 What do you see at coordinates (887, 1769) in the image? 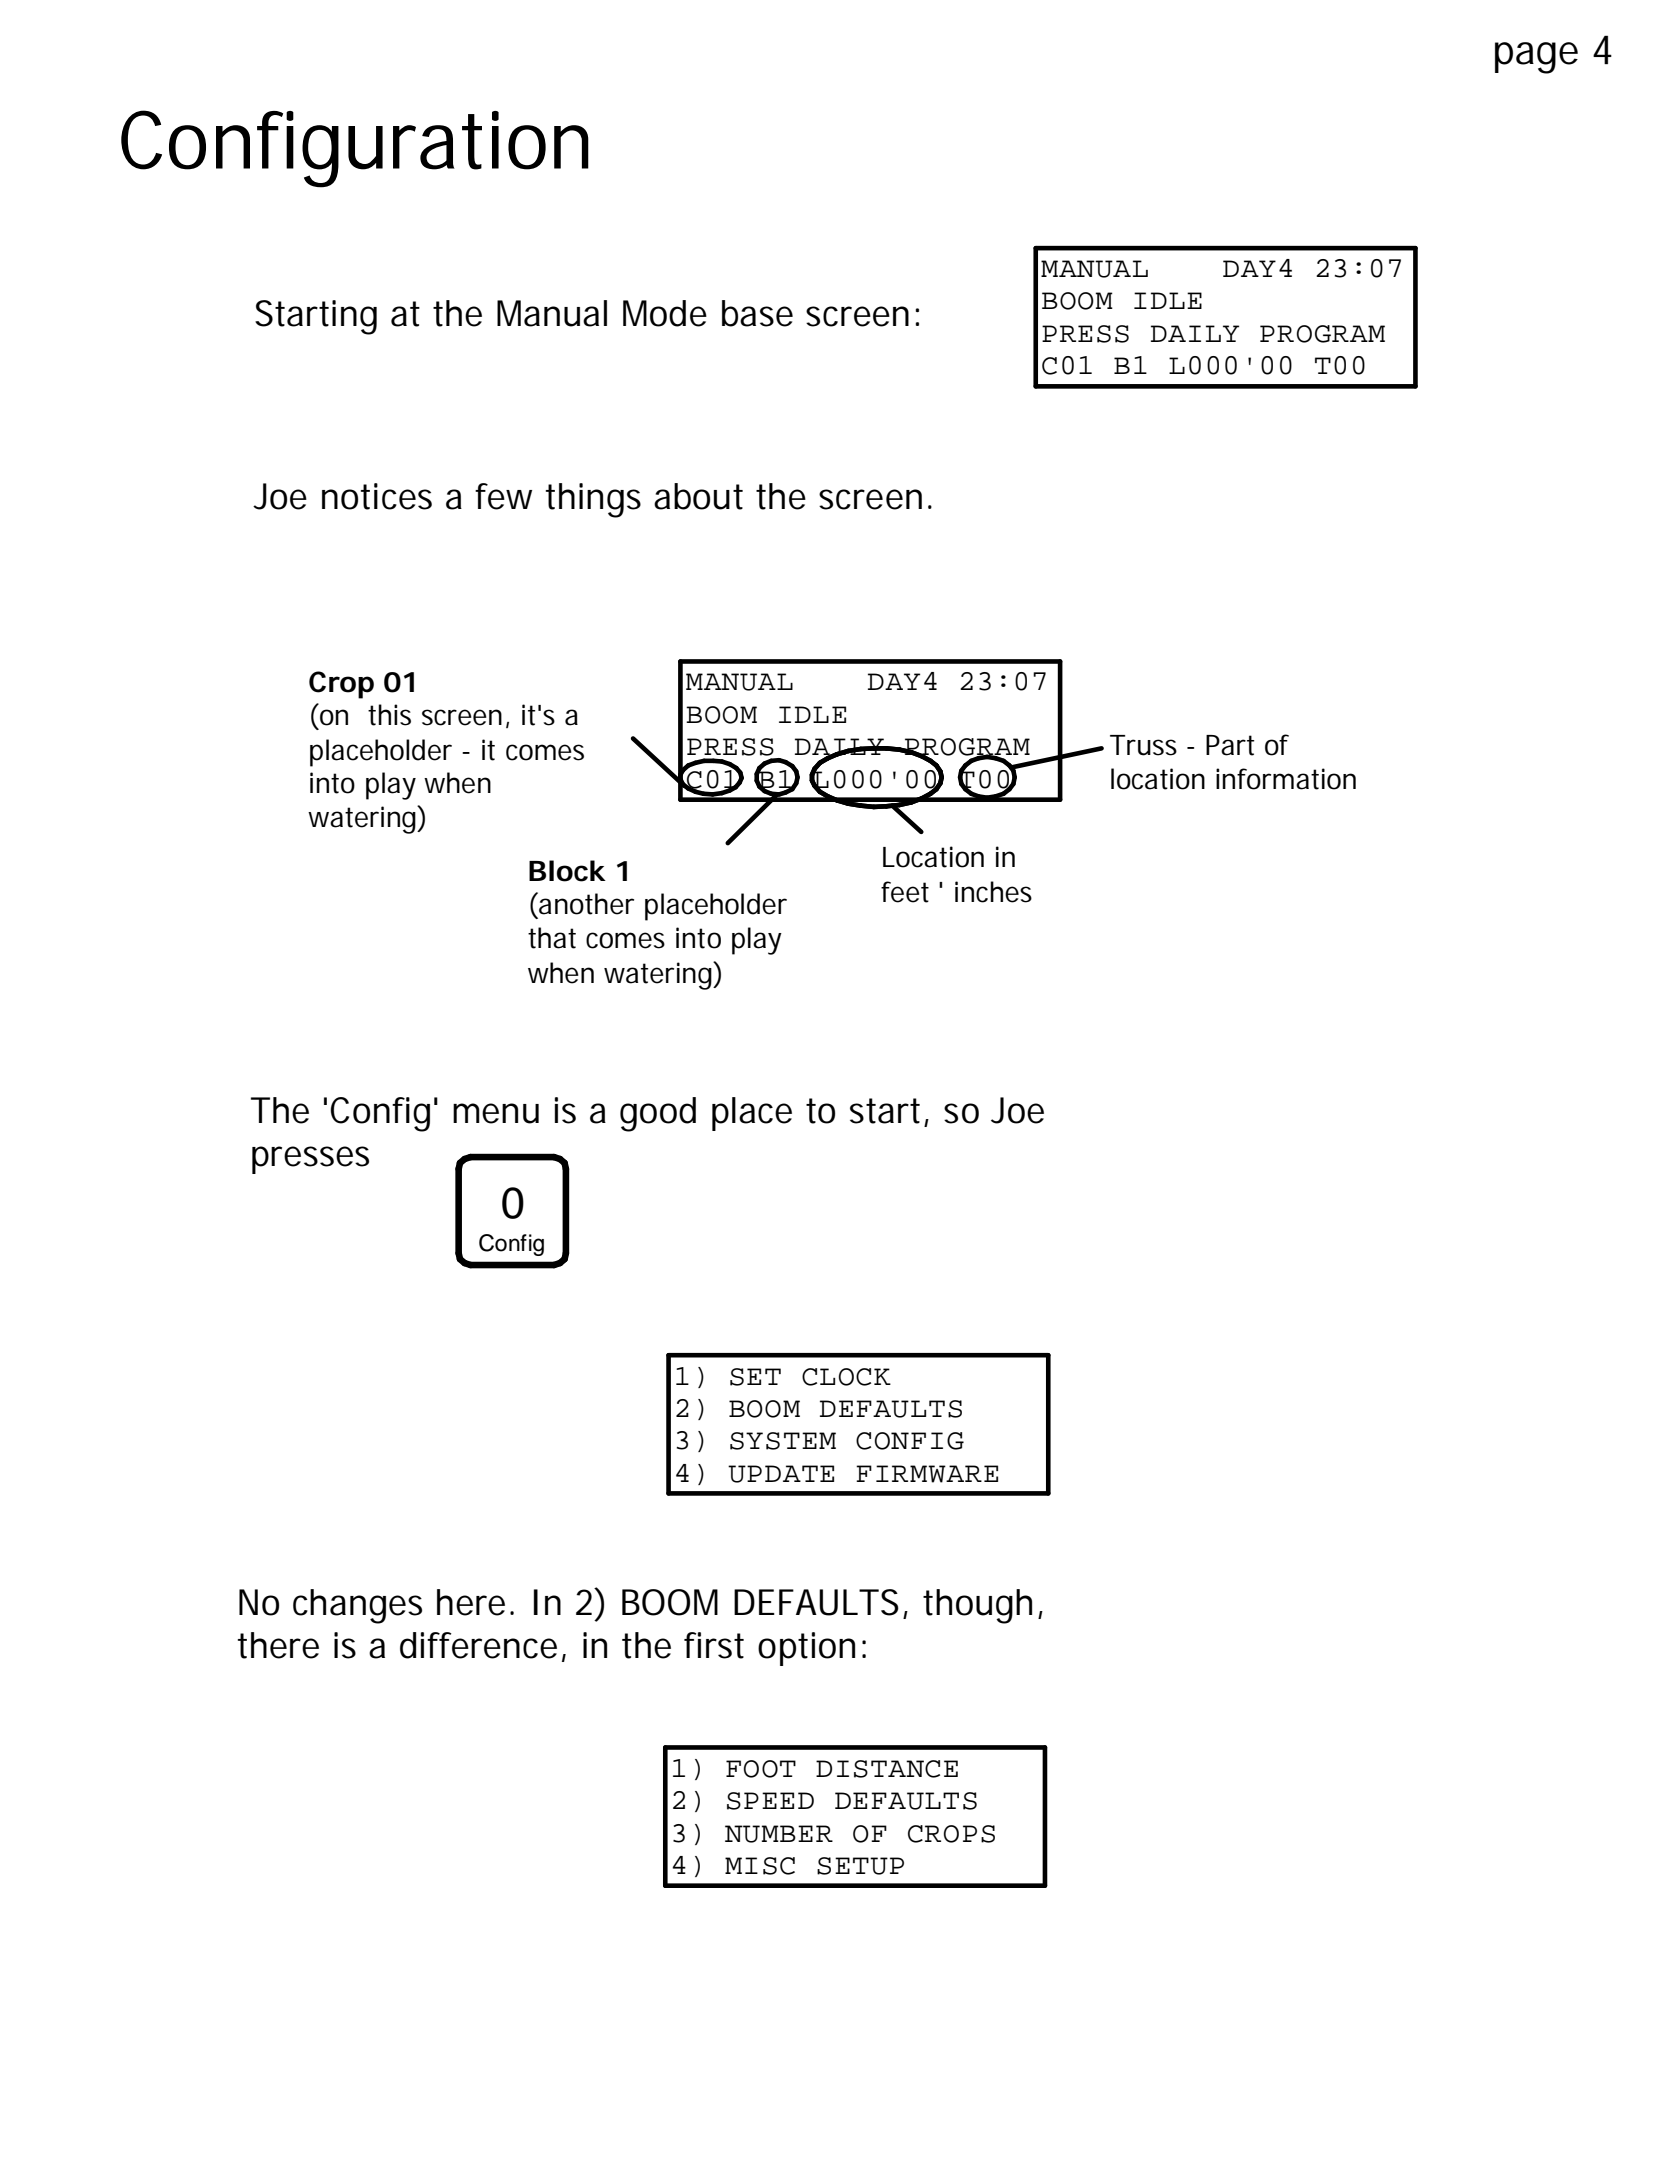
I see `DISTANCE` at bounding box center [887, 1769].
